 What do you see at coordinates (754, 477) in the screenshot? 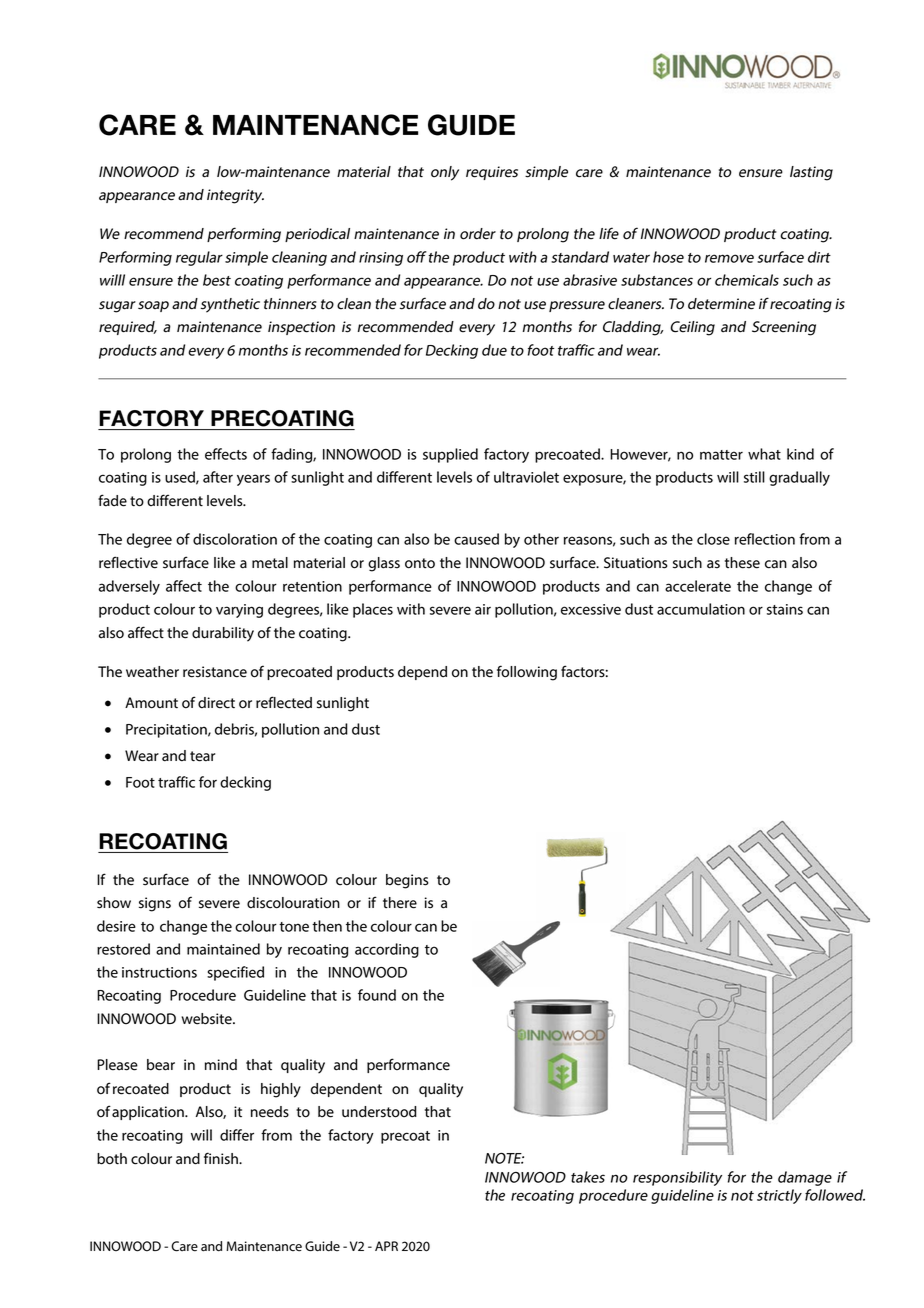
I see `still` at bounding box center [754, 477].
